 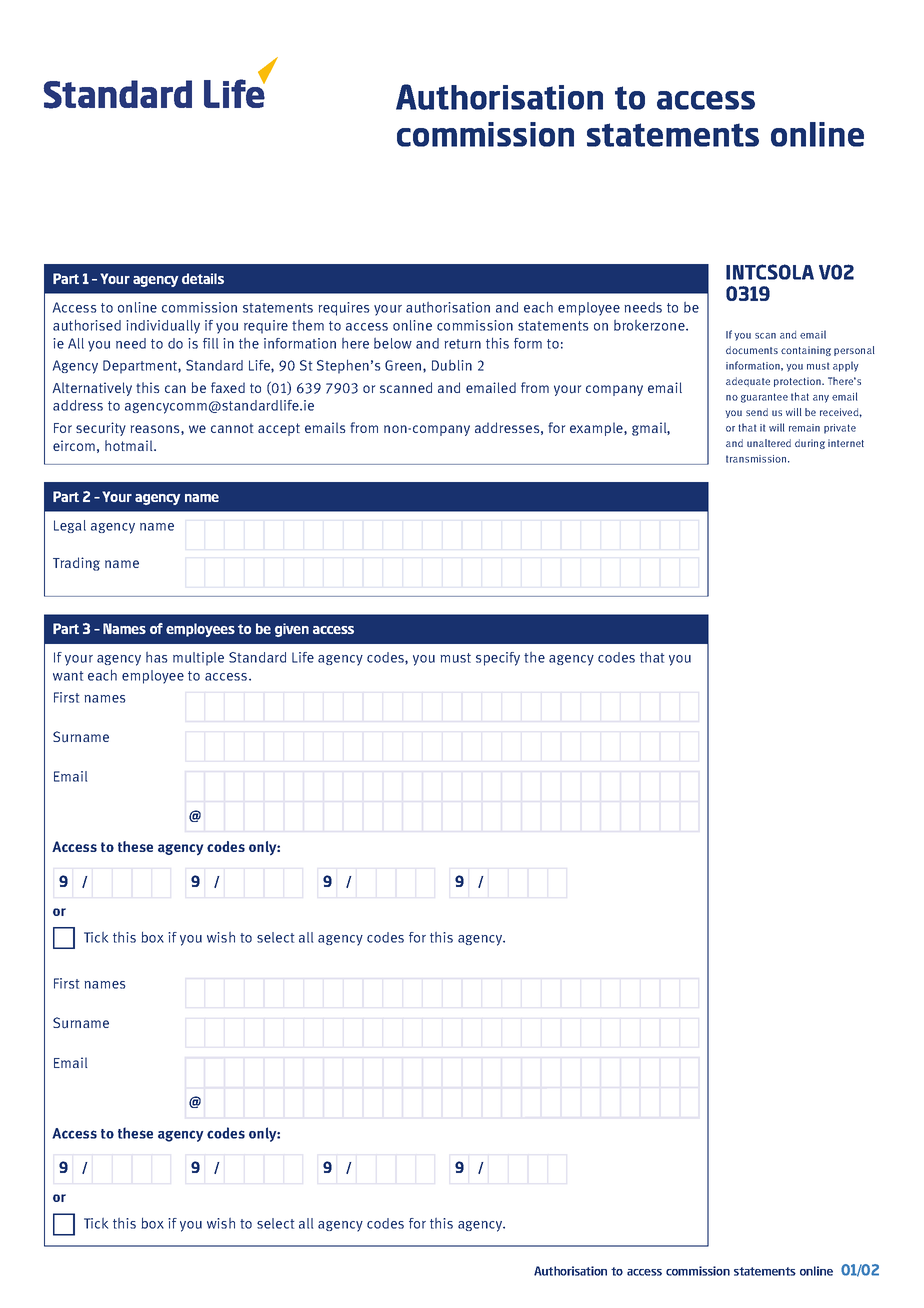 What do you see at coordinates (203, 278) in the screenshot?
I see `details` at bounding box center [203, 278].
